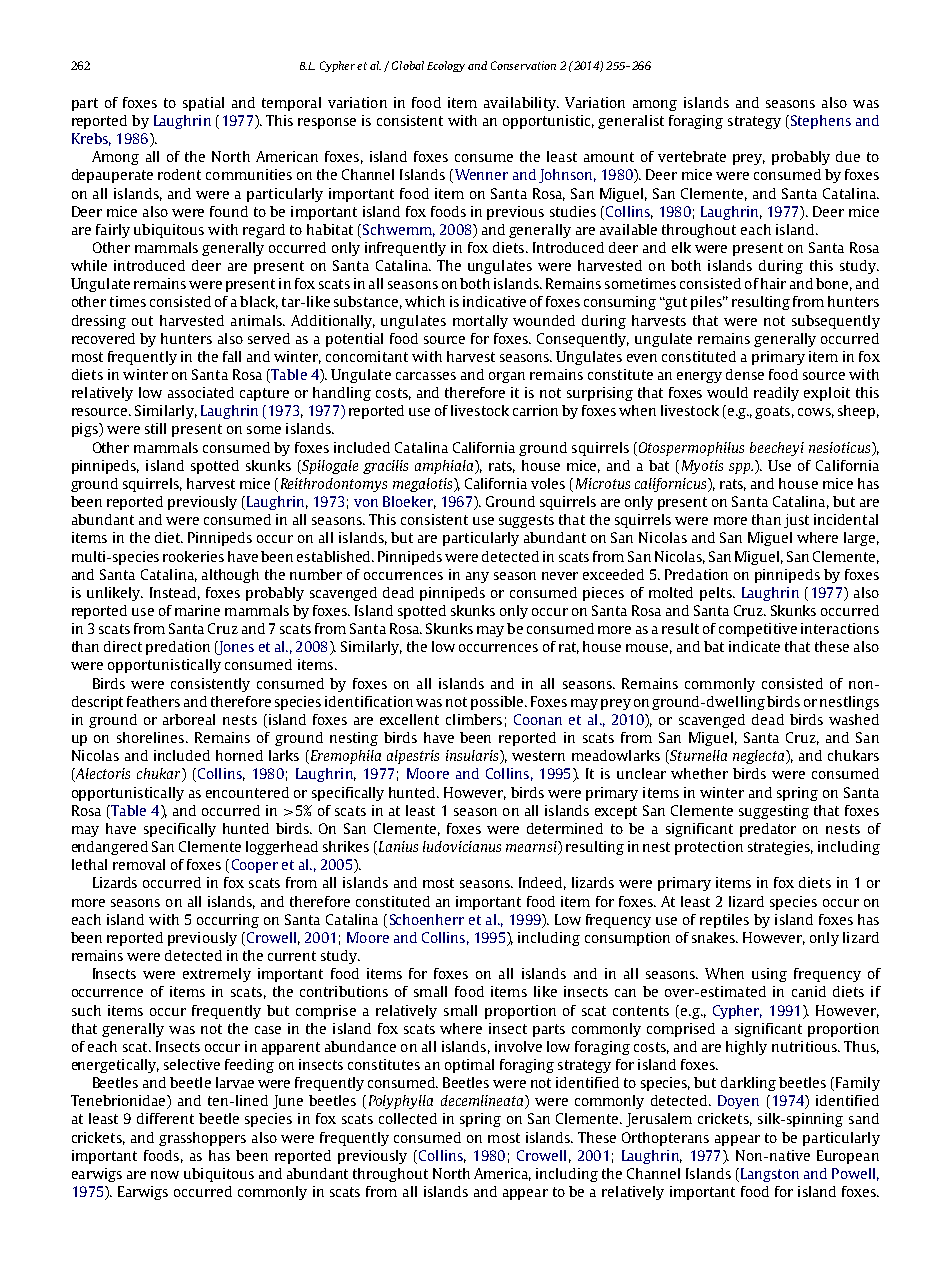 The height and width of the image is (1288, 944). Describe the element at coordinates (535, 410) in the image. I see `carrion` at that location.
